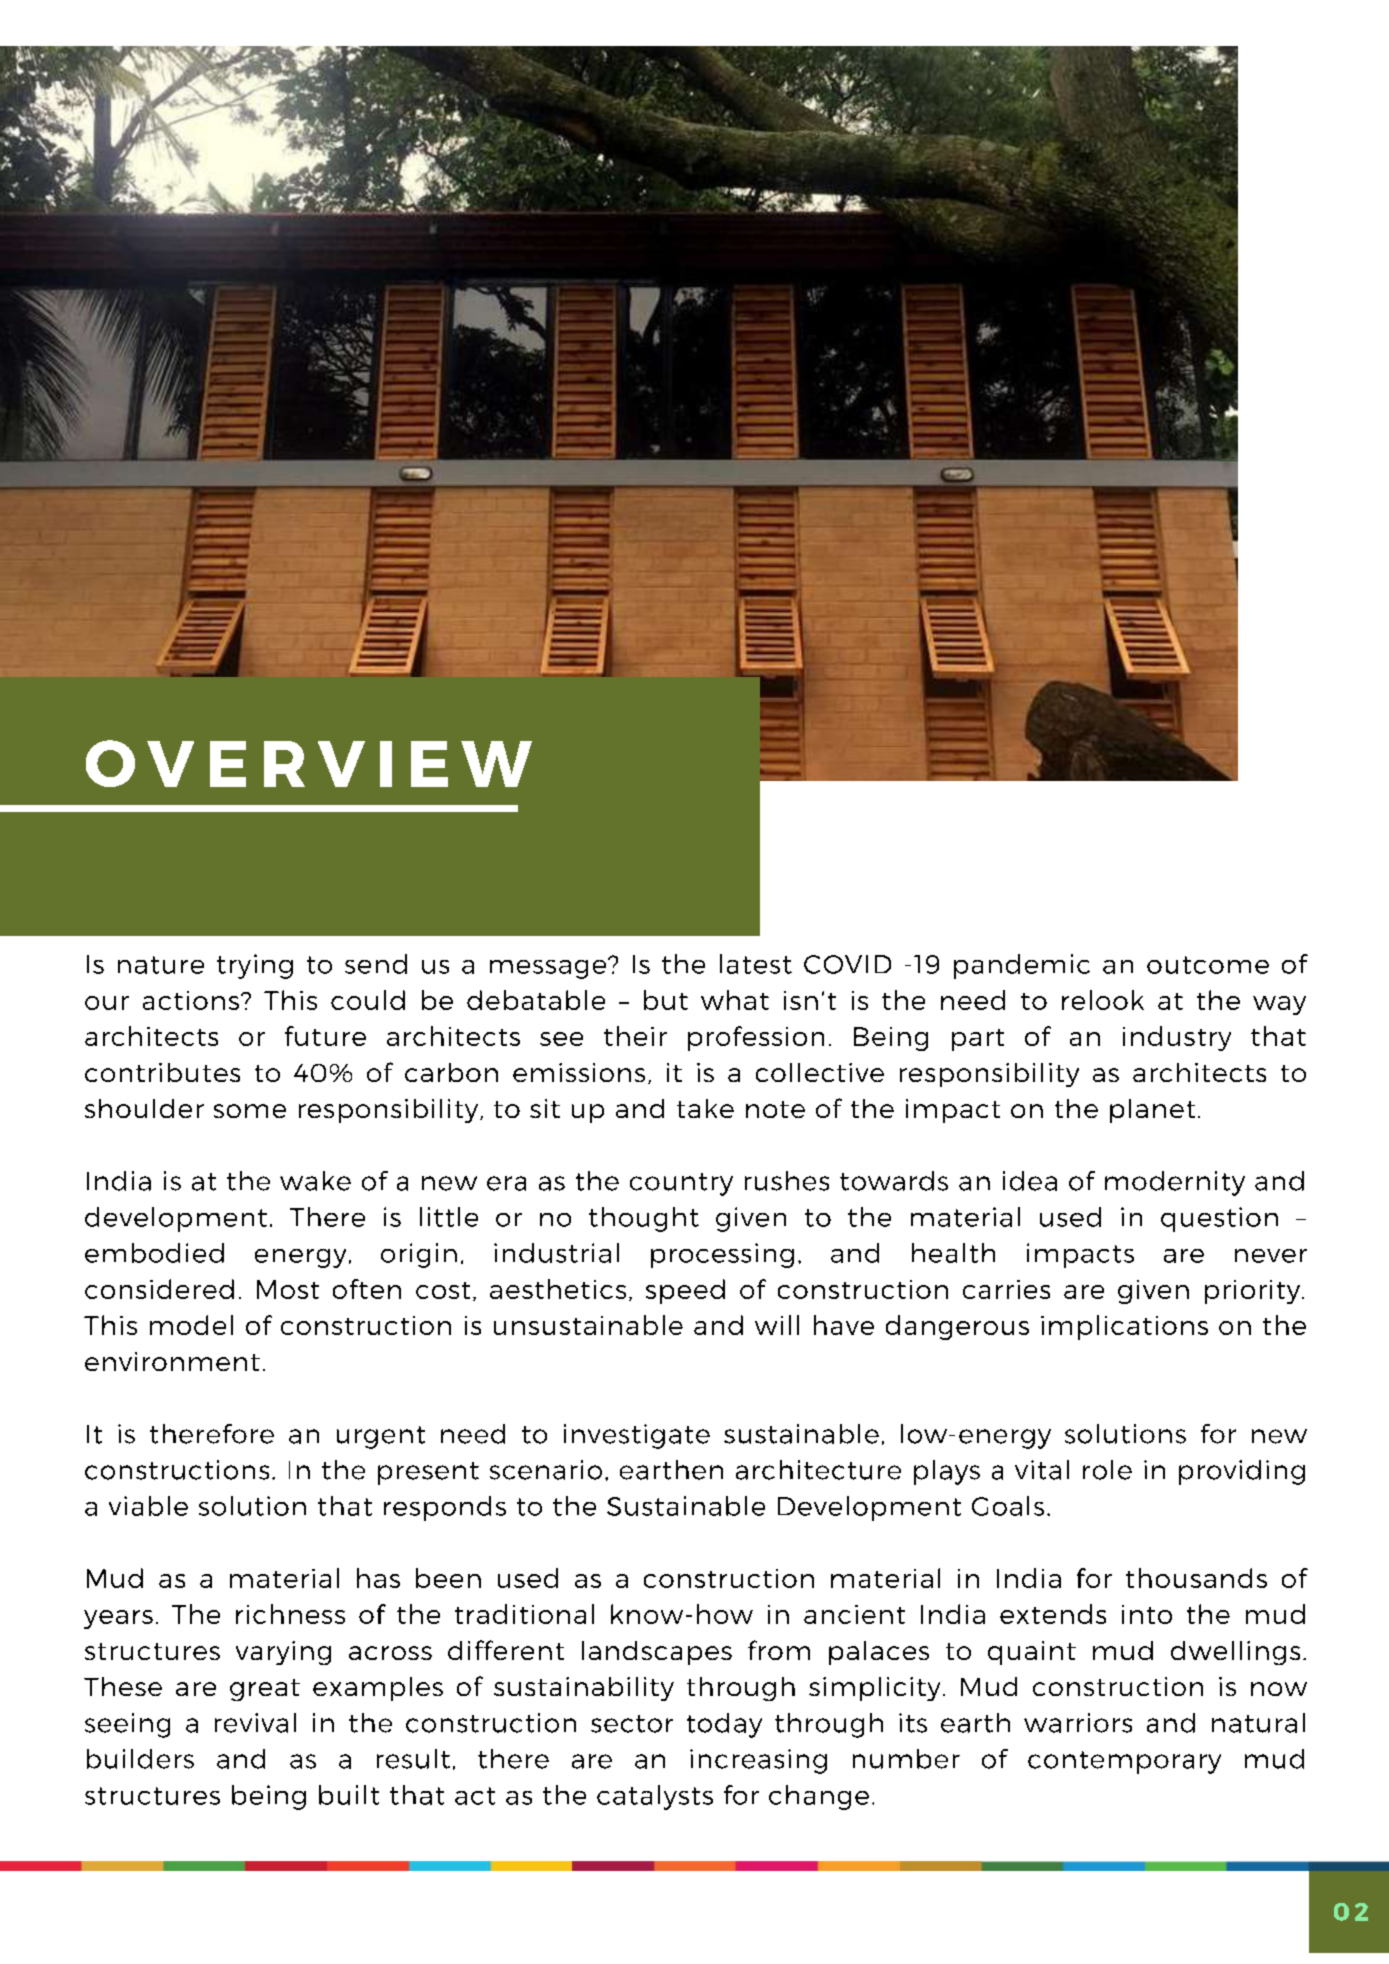 This document has width=1389, height=1964. What do you see at coordinates (1103, 1000) in the document?
I see `relook` at bounding box center [1103, 1000].
